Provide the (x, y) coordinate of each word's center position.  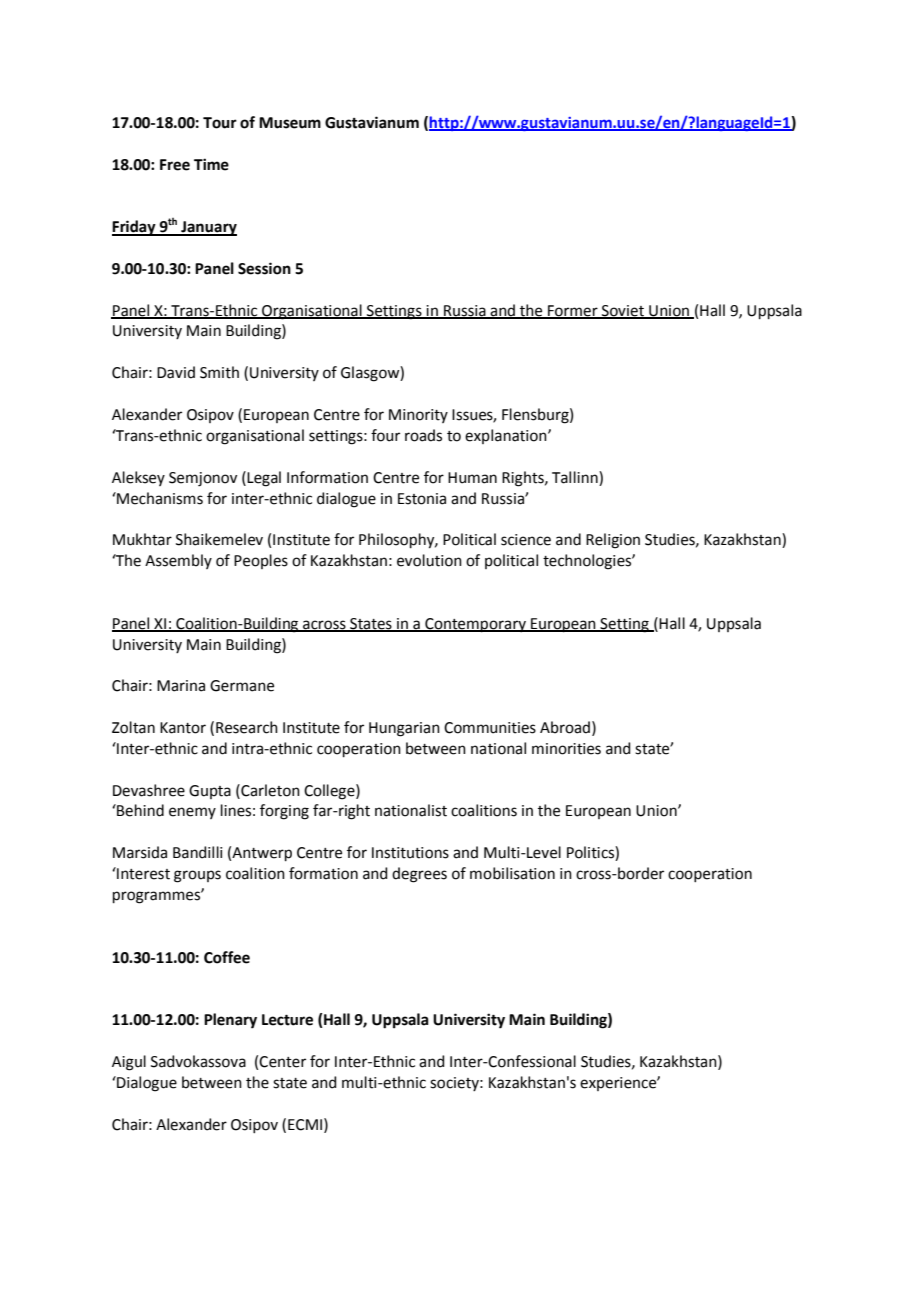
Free (175, 165)
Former (573, 311)
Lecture (287, 1020)
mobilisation (512, 873)
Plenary (230, 1021)
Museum (290, 123)
